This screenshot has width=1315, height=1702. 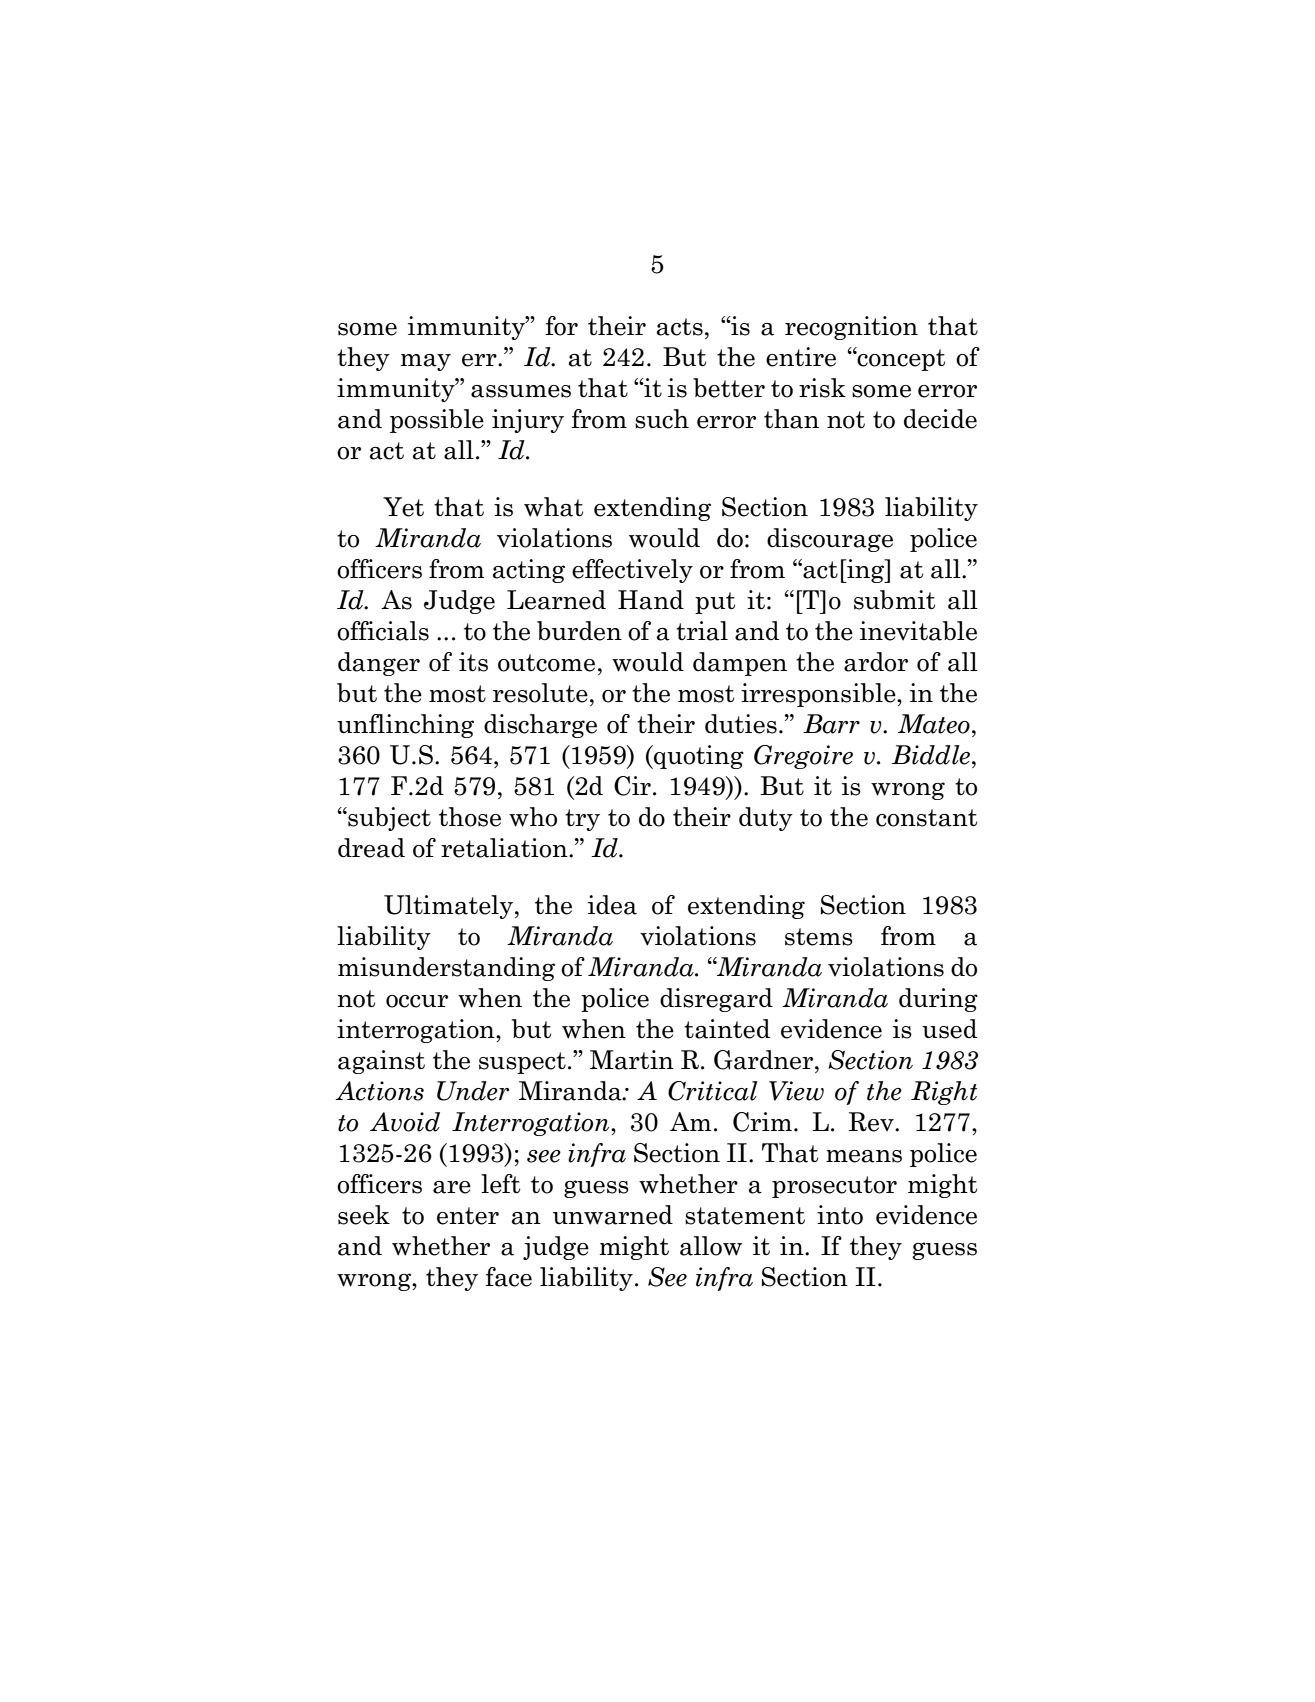 What do you see at coordinates (632, 1060) in the screenshot?
I see `Martin` at bounding box center [632, 1060].
